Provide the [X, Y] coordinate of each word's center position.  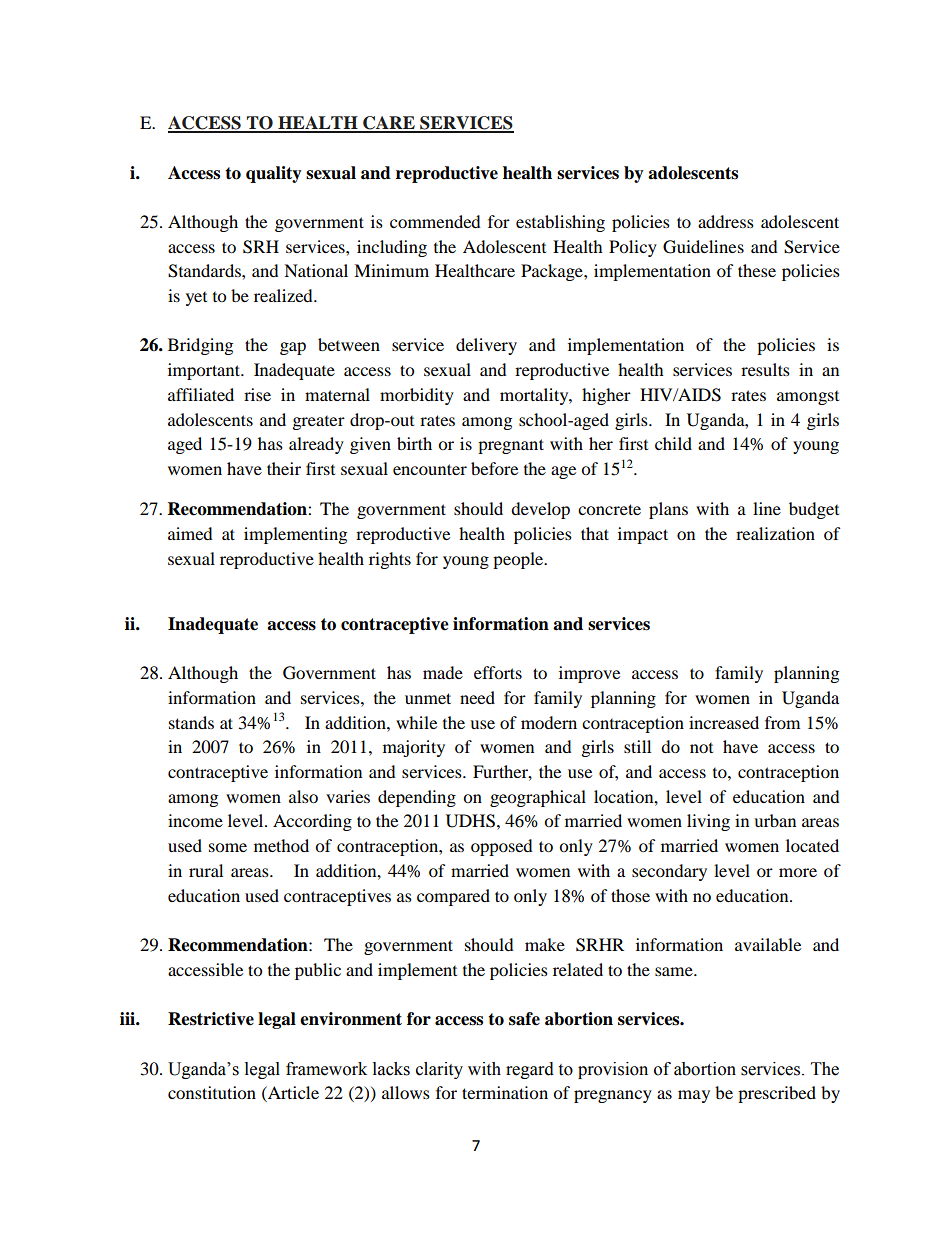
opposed [502, 847]
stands [191, 722]
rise [257, 394]
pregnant [511, 446]
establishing [560, 223]
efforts [498, 672]
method [281, 845]
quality [274, 174]
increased [724, 722]
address [726, 221]
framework [326, 1069]
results [765, 369]
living [708, 822]
